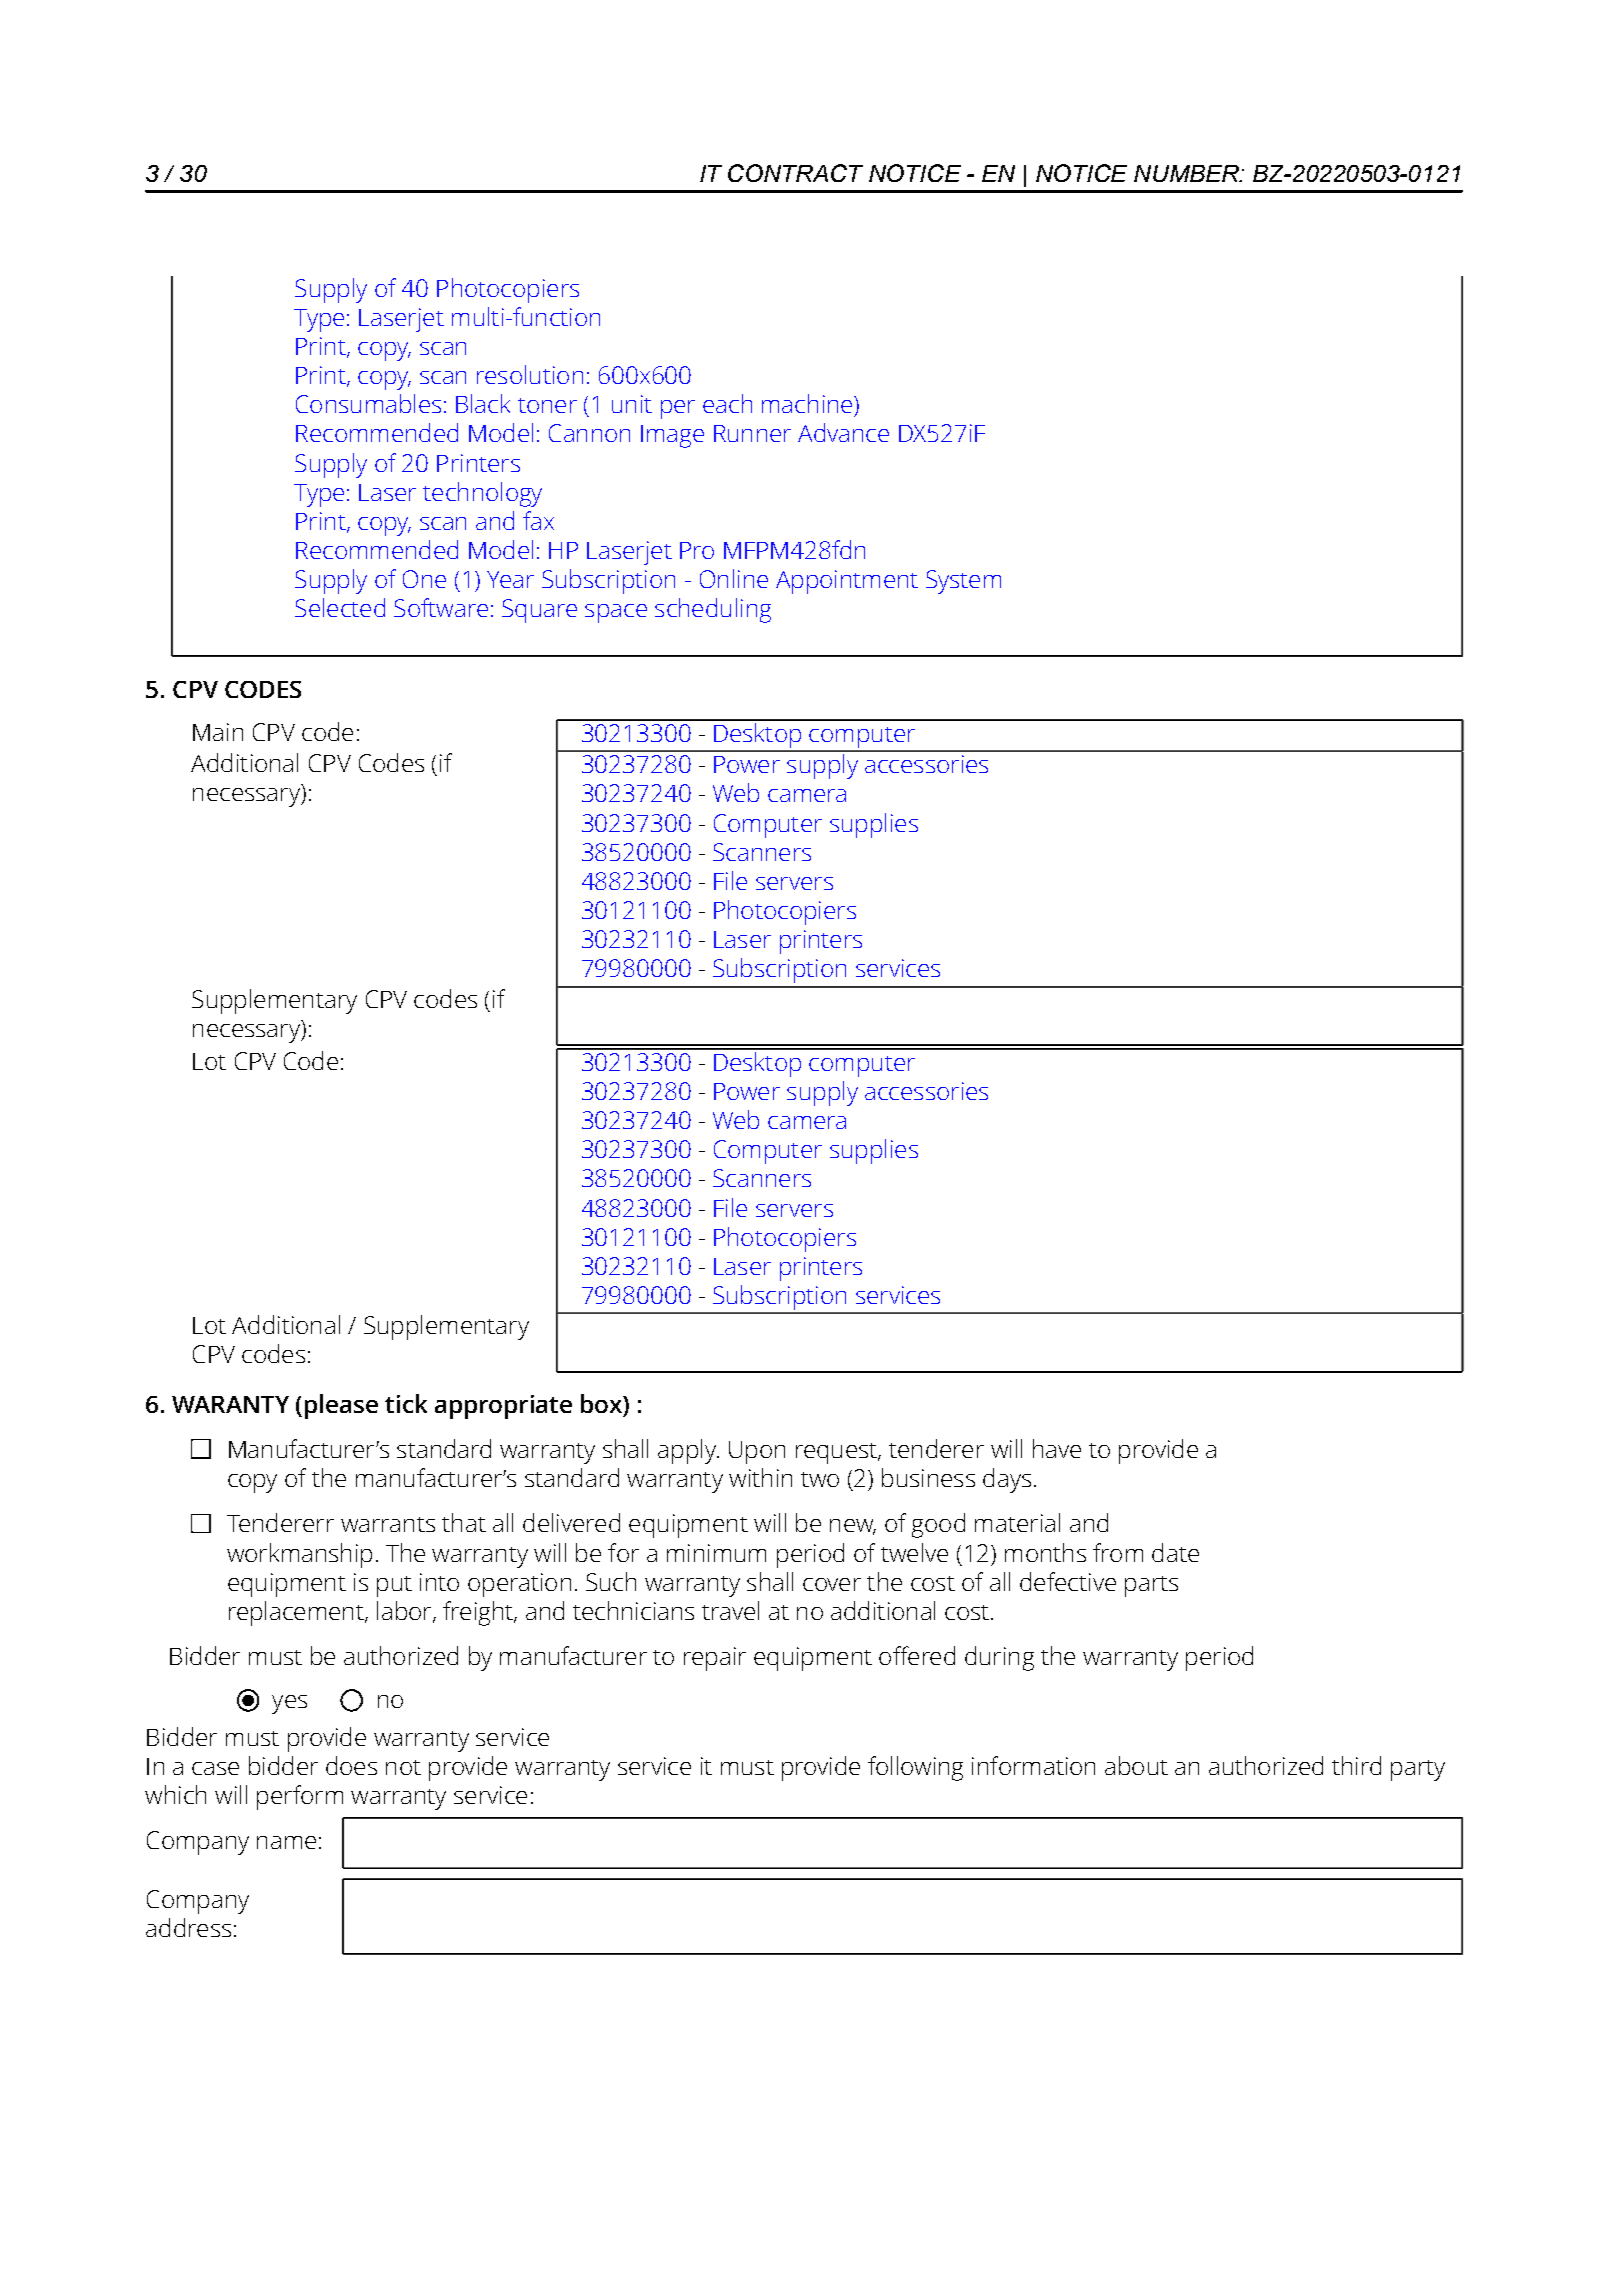  What do you see at coordinates (602, 1403) in the screenshot?
I see `box` at bounding box center [602, 1403].
